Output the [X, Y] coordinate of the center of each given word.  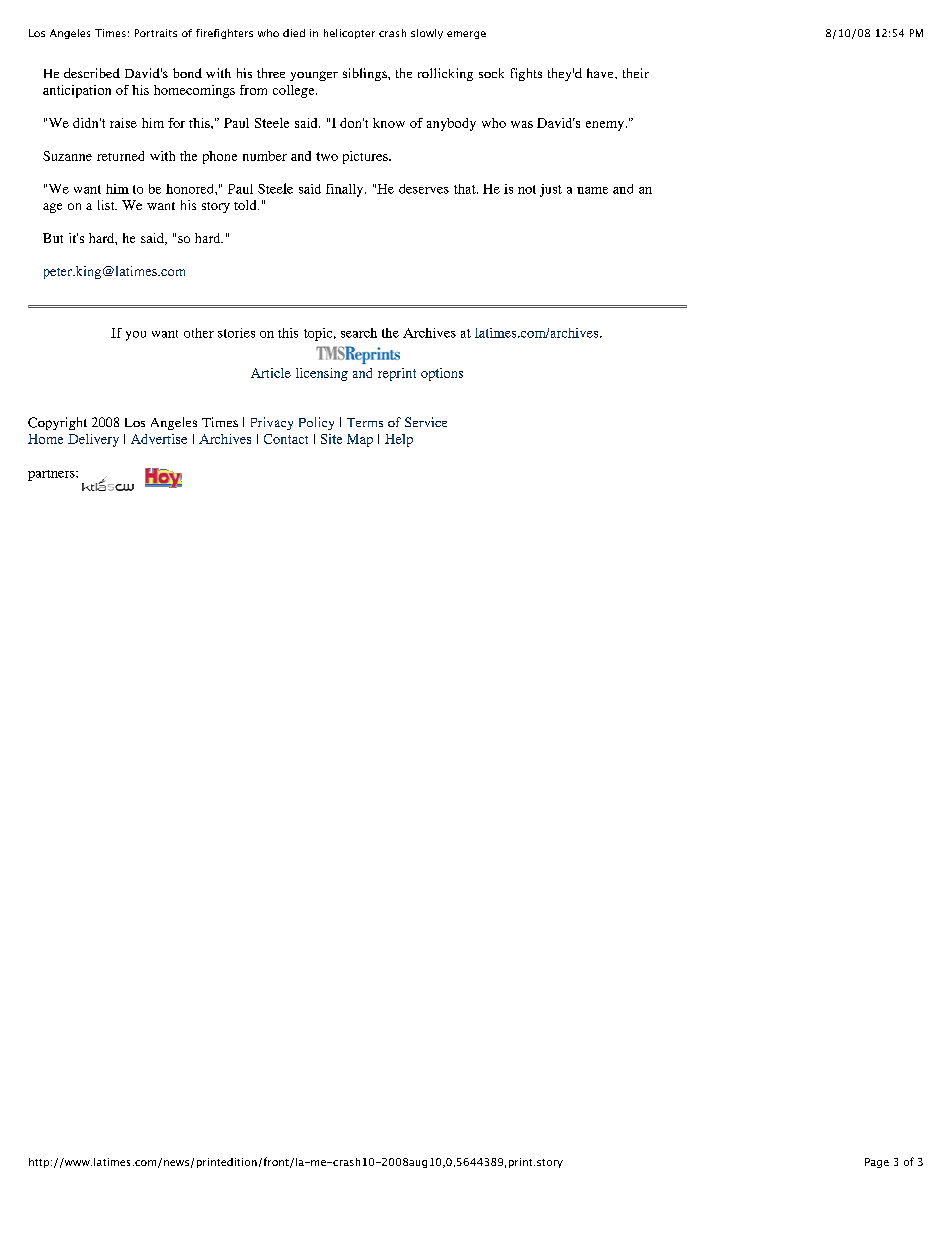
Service [426, 422]
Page [877, 1163]
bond [187, 73]
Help [399, 440]
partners [52, 475]
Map [360, 440]
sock [491, 73]
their [636, 73]
